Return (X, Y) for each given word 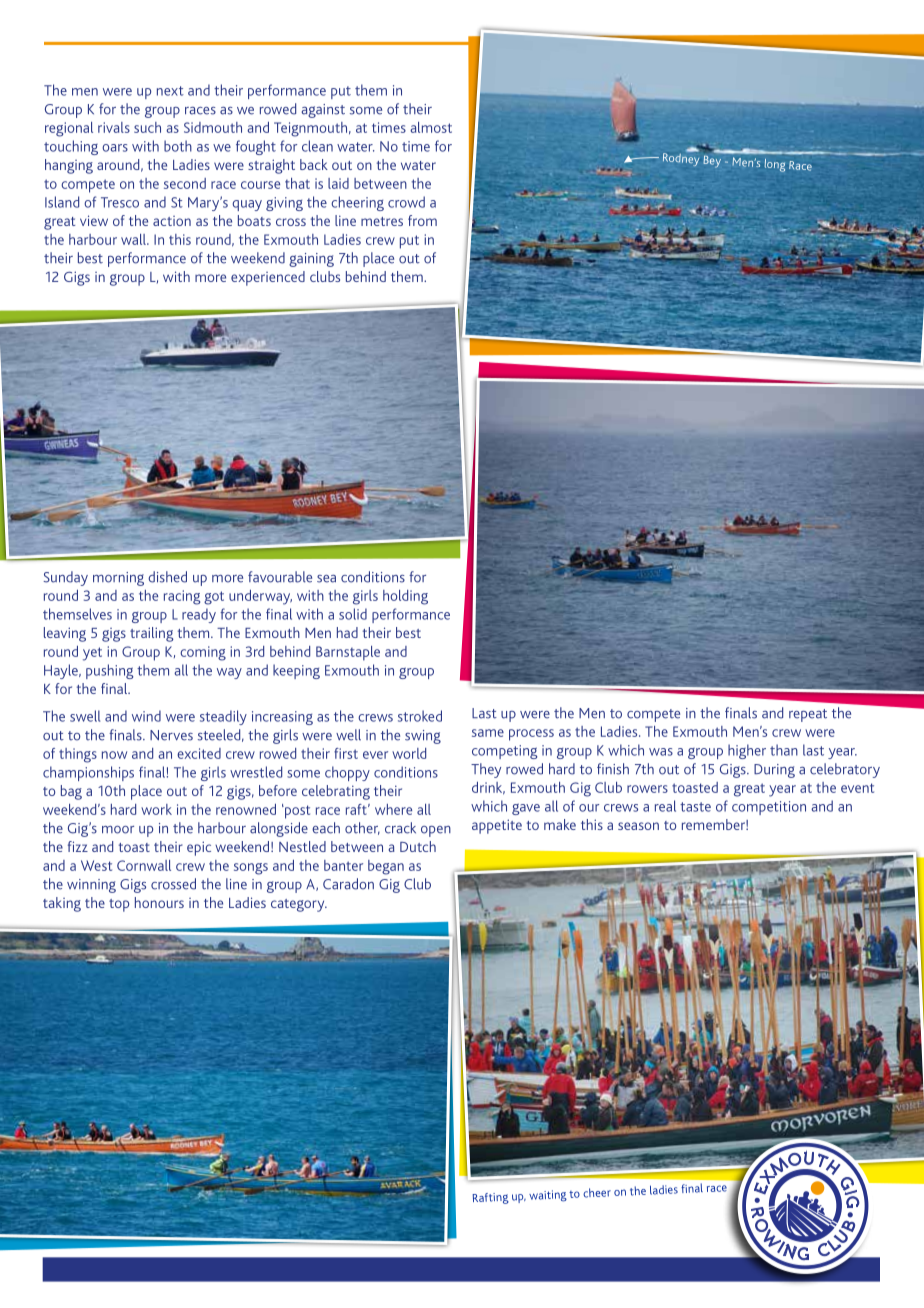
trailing (152, 634)
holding (405, 597)
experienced (268, 278)
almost (431, 127)
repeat (808, 715)
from (422, 220)
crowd (406, 202)
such (147, 127)
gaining (311, 260)
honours (159, 902)
